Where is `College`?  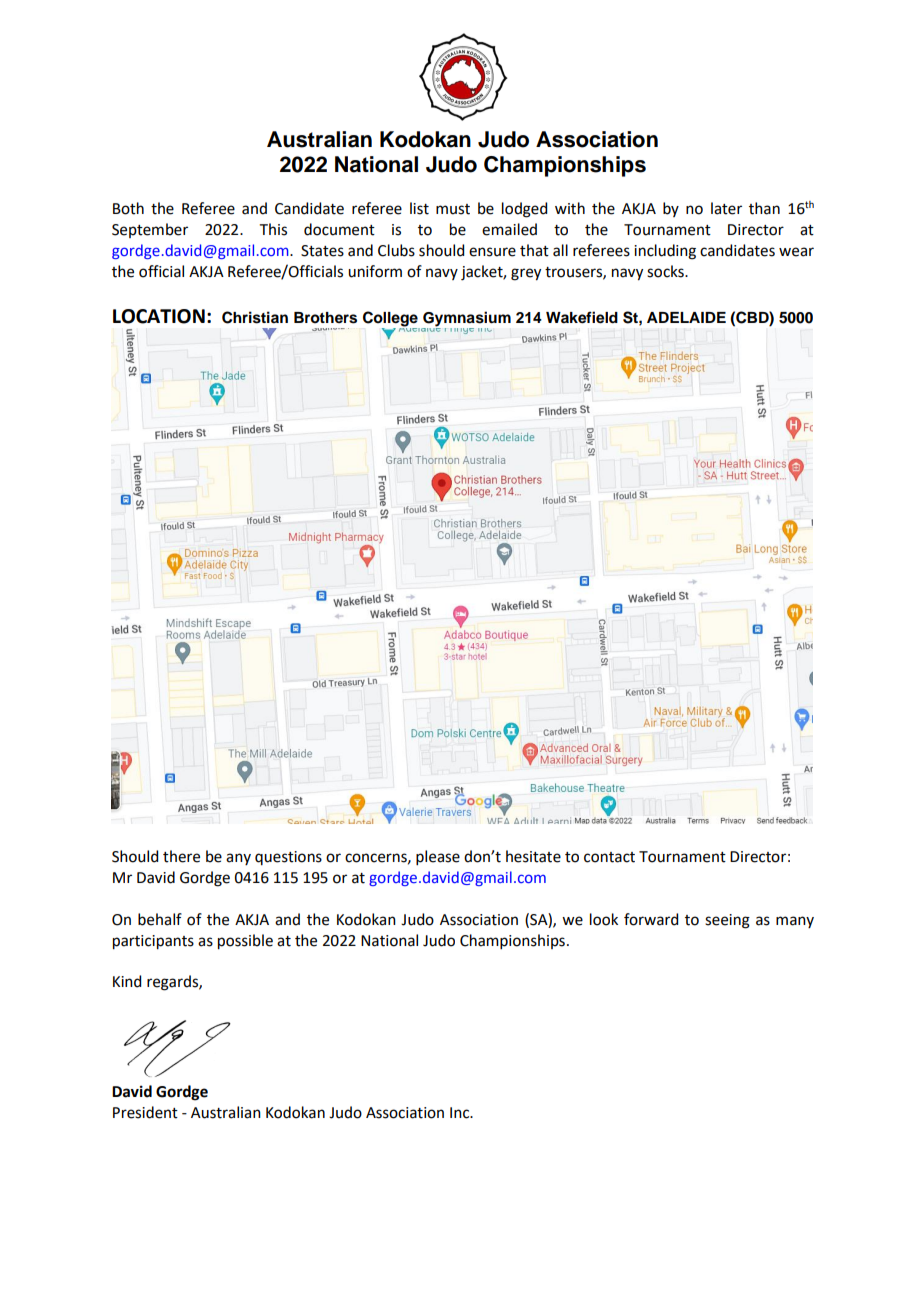 College is located at coordinates (391, 320).
